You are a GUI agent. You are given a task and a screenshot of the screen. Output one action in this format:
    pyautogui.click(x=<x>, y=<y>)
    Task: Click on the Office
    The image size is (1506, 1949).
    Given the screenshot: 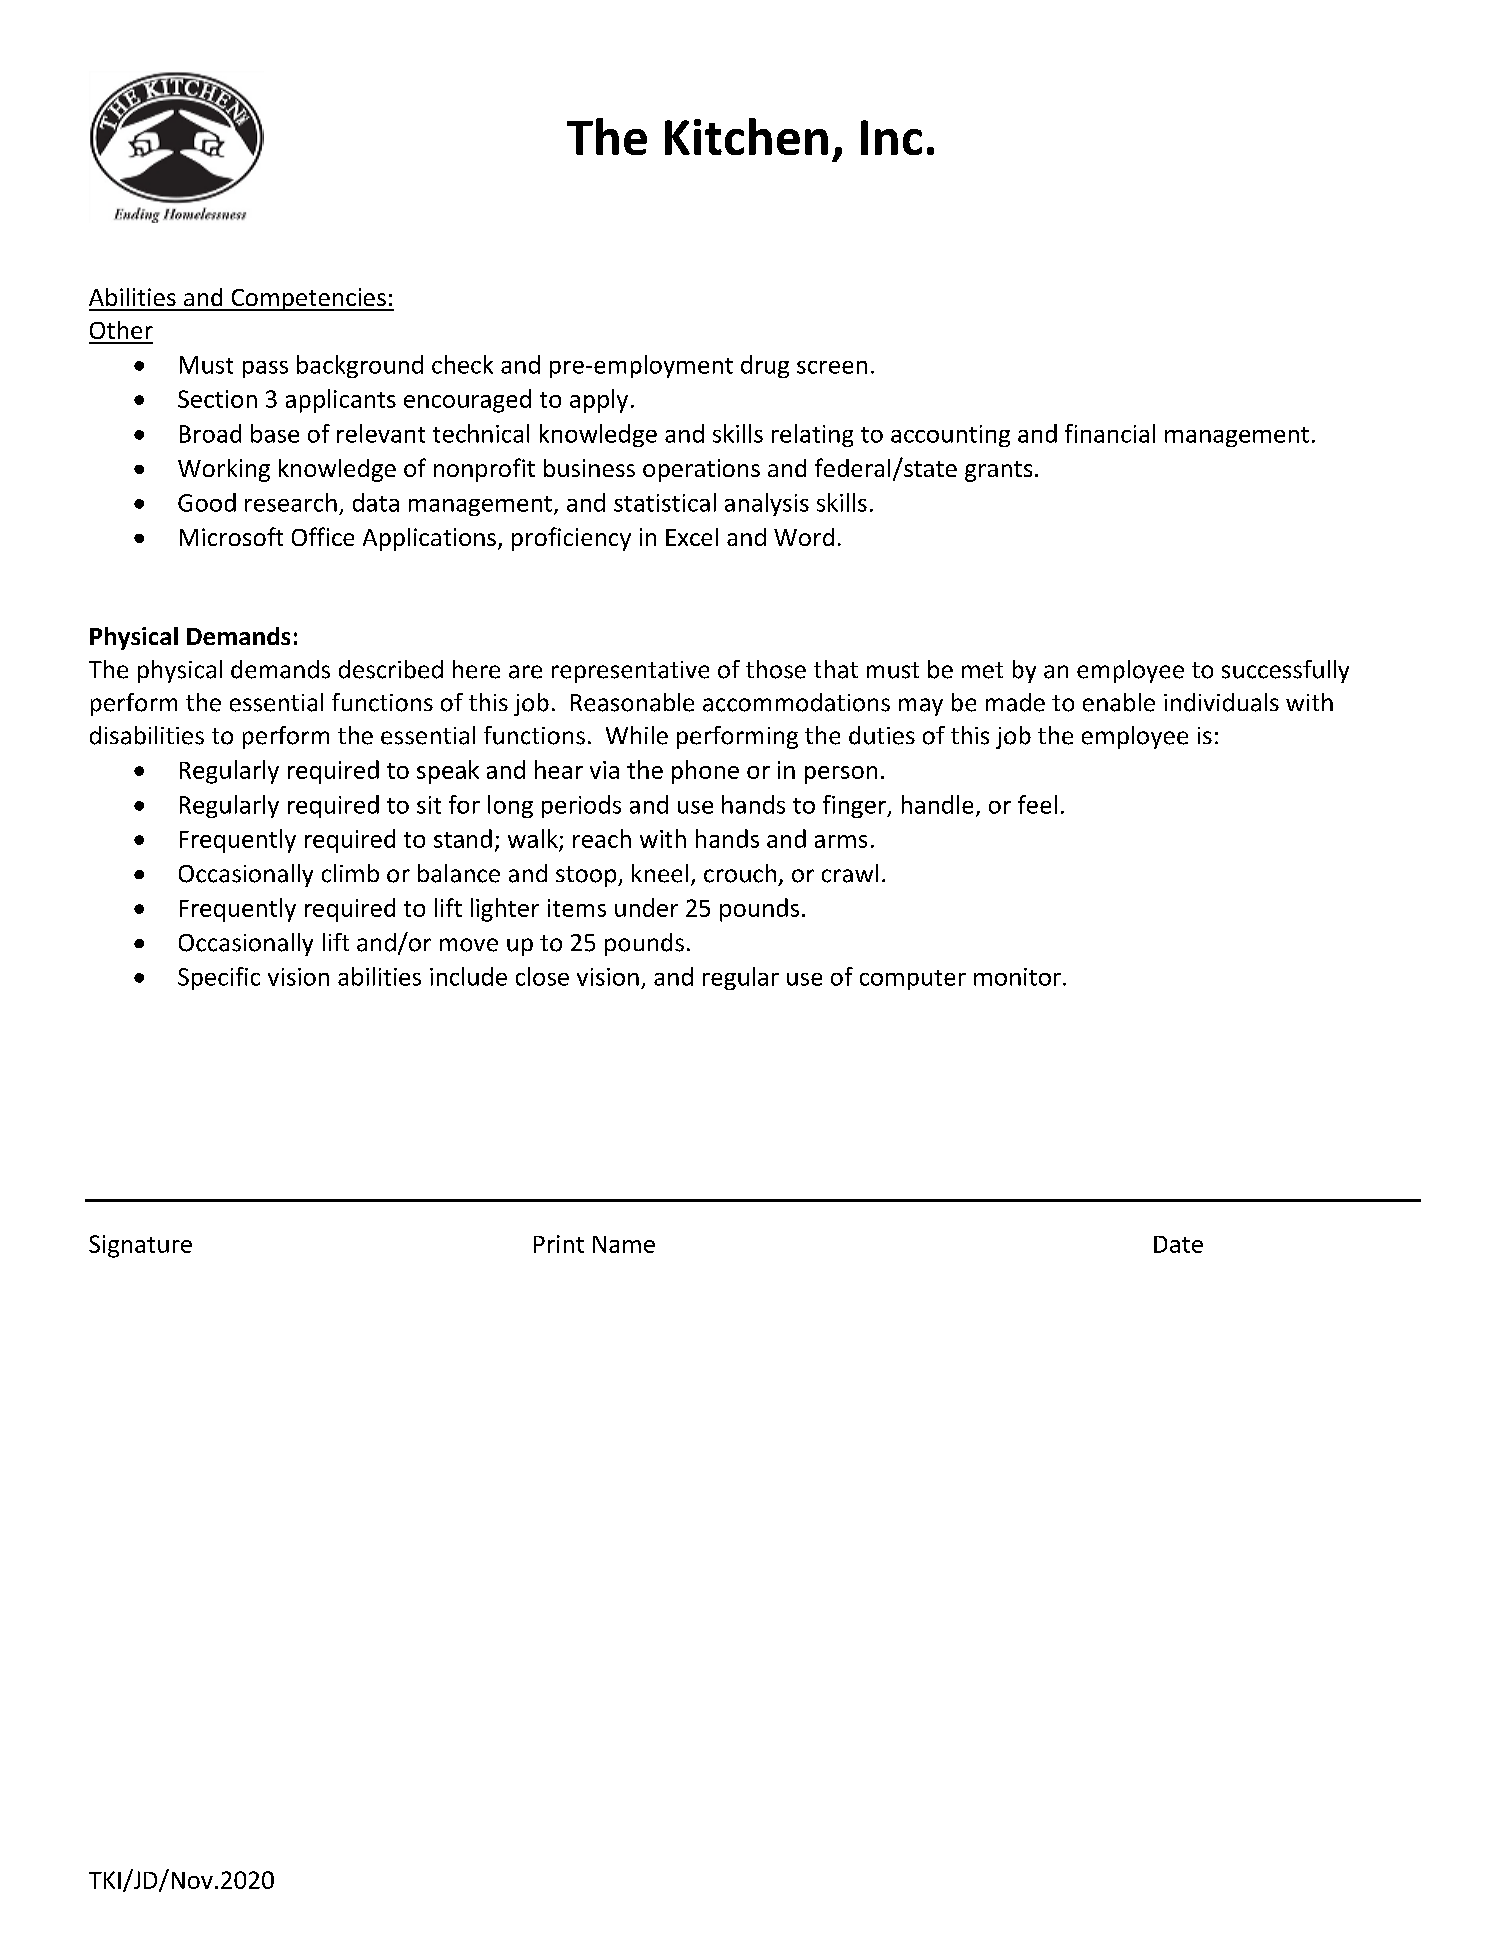 What is the action you would take?
    pyautogui.click(x=323, y=536)
